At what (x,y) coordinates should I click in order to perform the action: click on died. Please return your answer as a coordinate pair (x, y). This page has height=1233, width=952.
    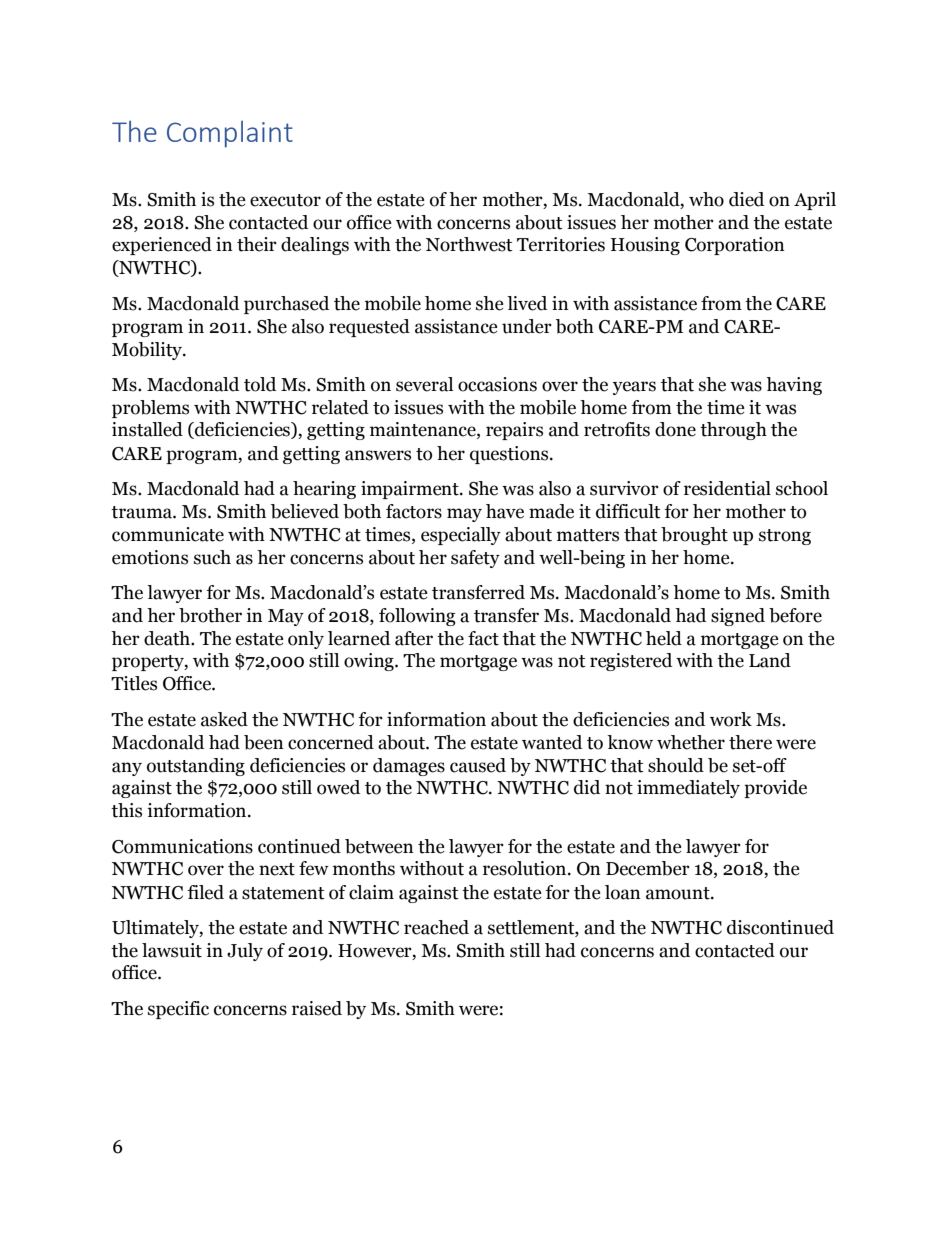
    Looking at the image, I should click on (746, 199).
